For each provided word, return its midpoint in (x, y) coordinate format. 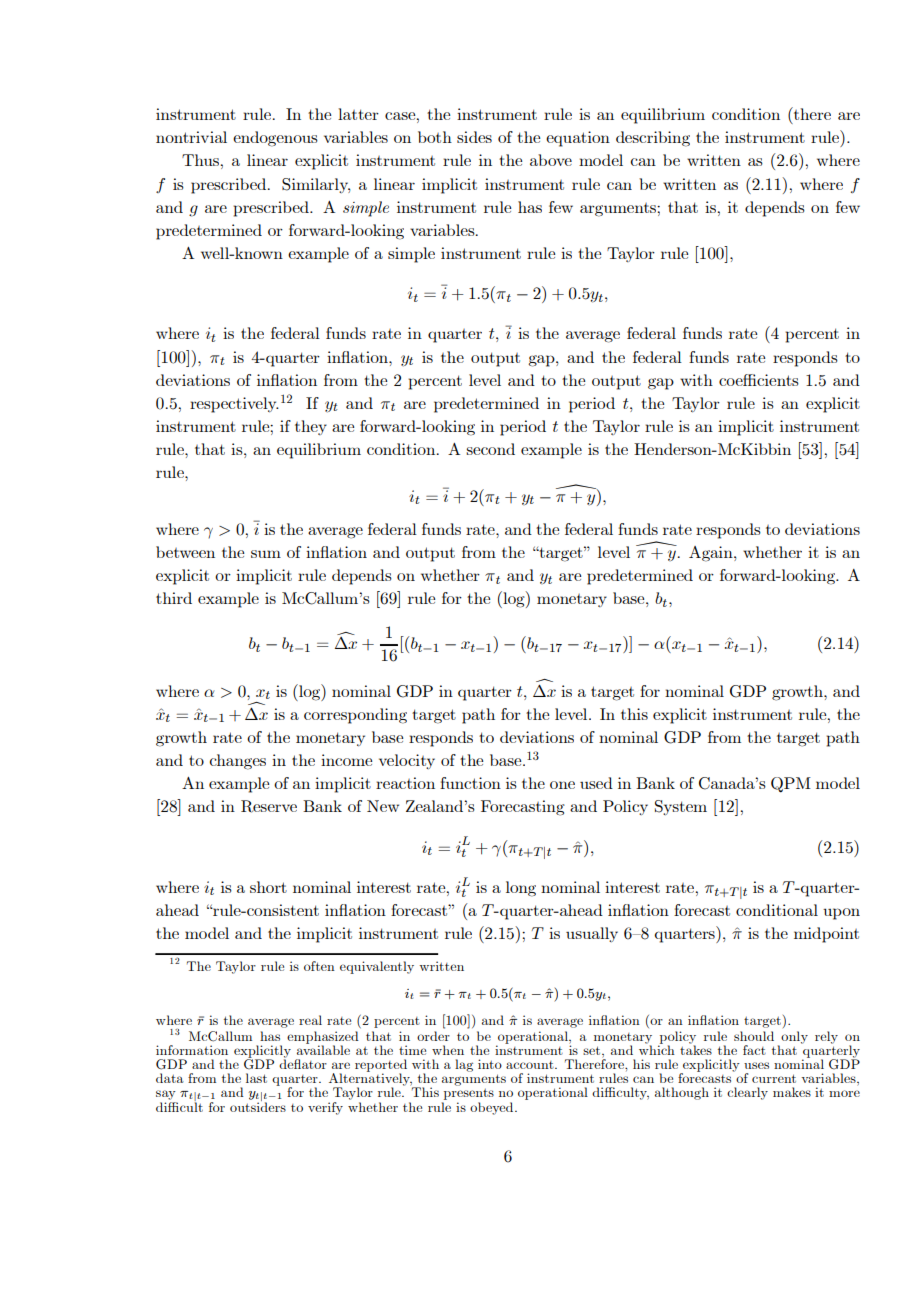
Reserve (269, 806)
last (256, 1078)
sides (474, 137)
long (521, 889)
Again (712, 554)
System (681, 807)
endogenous (275, 139)
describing (653, 139)
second (490, 449)
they (311, 427)
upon (841, 914)
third (174, 598)
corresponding (355, 716)
